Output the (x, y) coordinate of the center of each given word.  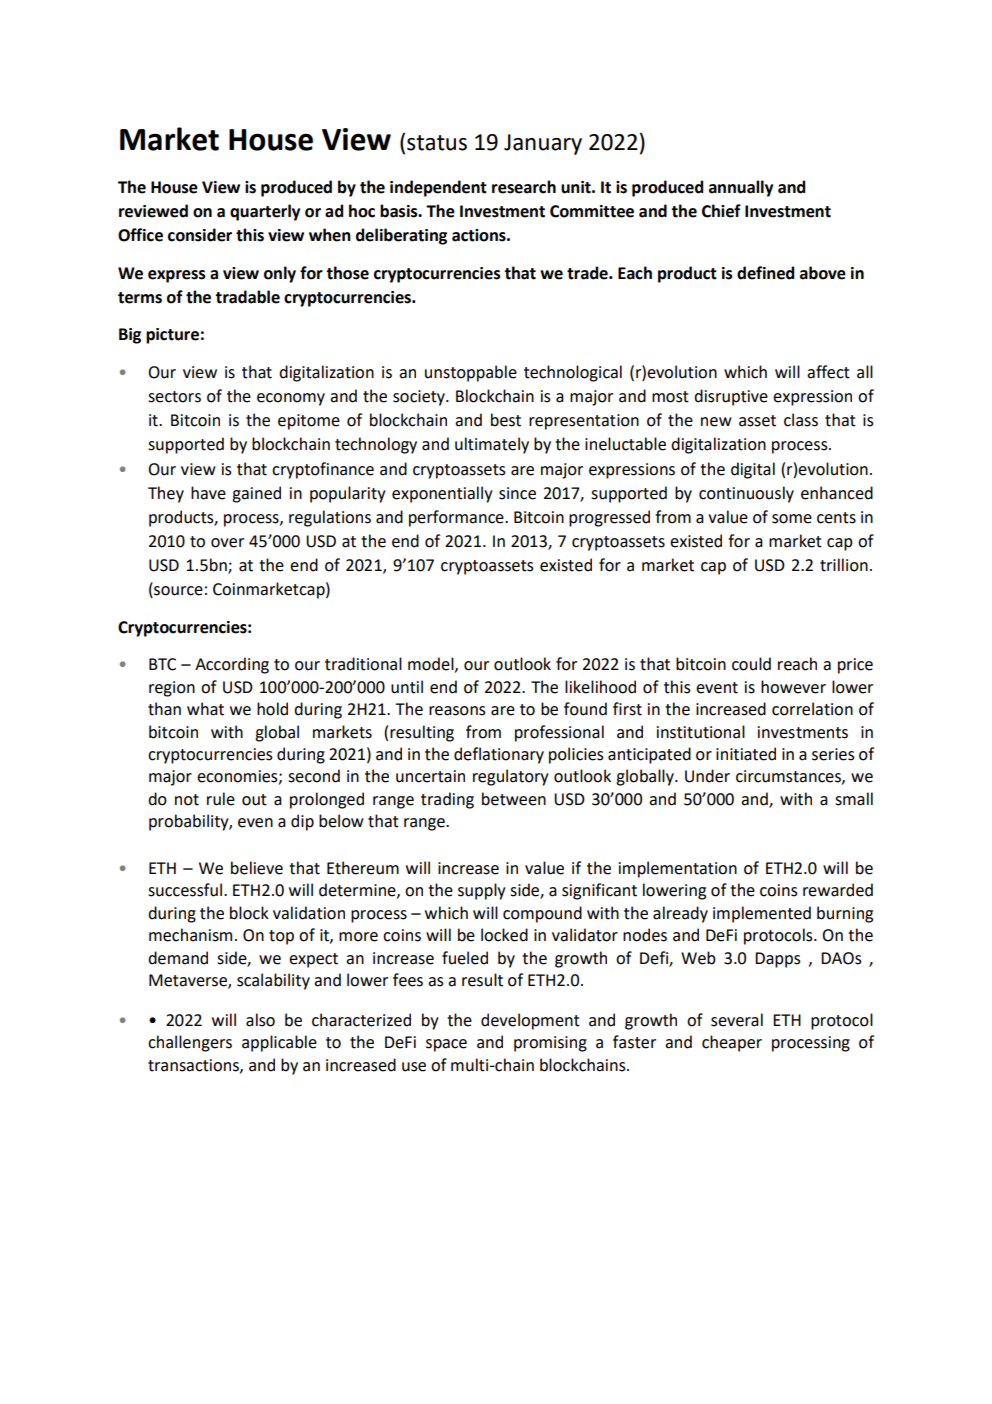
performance (457, 518)
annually (741, 188)
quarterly (265, 212)
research (524, 187)
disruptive (731, 397)
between (514, 799)
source (177, 592)
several (737, 1020)
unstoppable (471, 373)
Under (707, 776)
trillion (844, 565)
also (260, 1020)
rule (221, 799)
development (530, 1021)
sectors (174, 397)
